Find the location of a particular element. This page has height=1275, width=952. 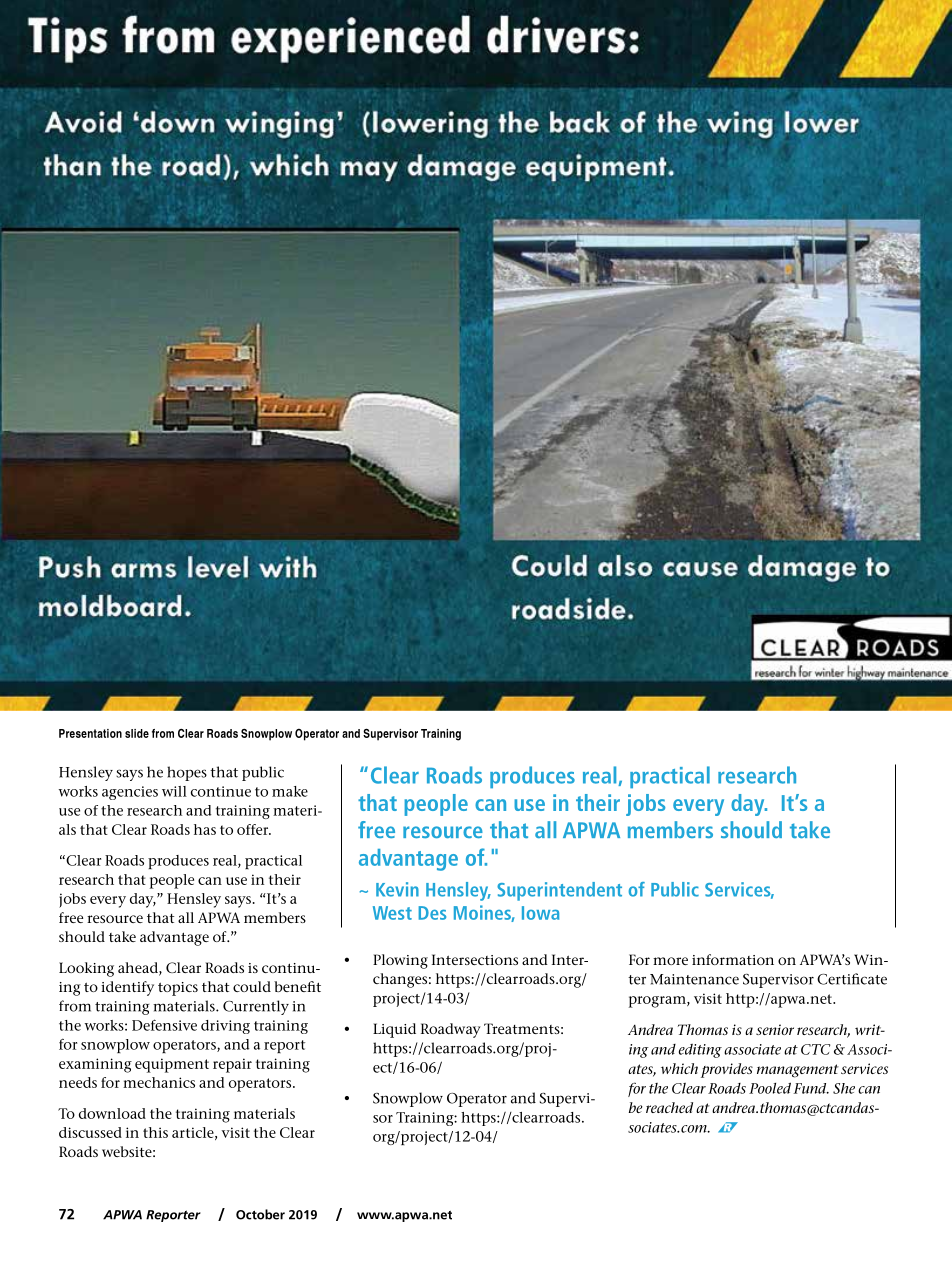

Roadway is located at coordinates (451, 1030).
